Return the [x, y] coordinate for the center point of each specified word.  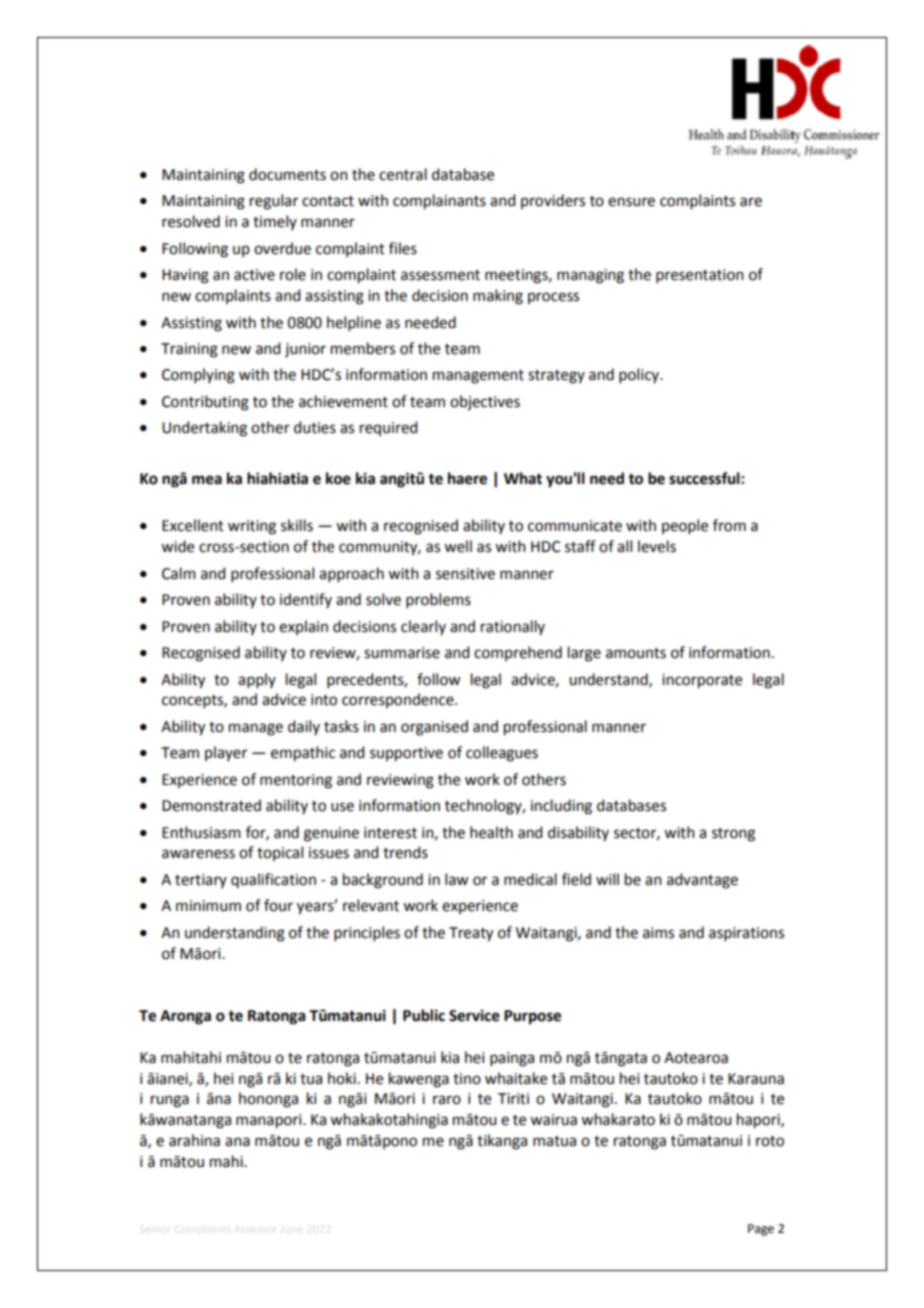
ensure [631, 202]
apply [257, 680]
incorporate [702, 681]
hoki [342, 1078]
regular [274, 202]
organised [434, 728]
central [403, 174]
